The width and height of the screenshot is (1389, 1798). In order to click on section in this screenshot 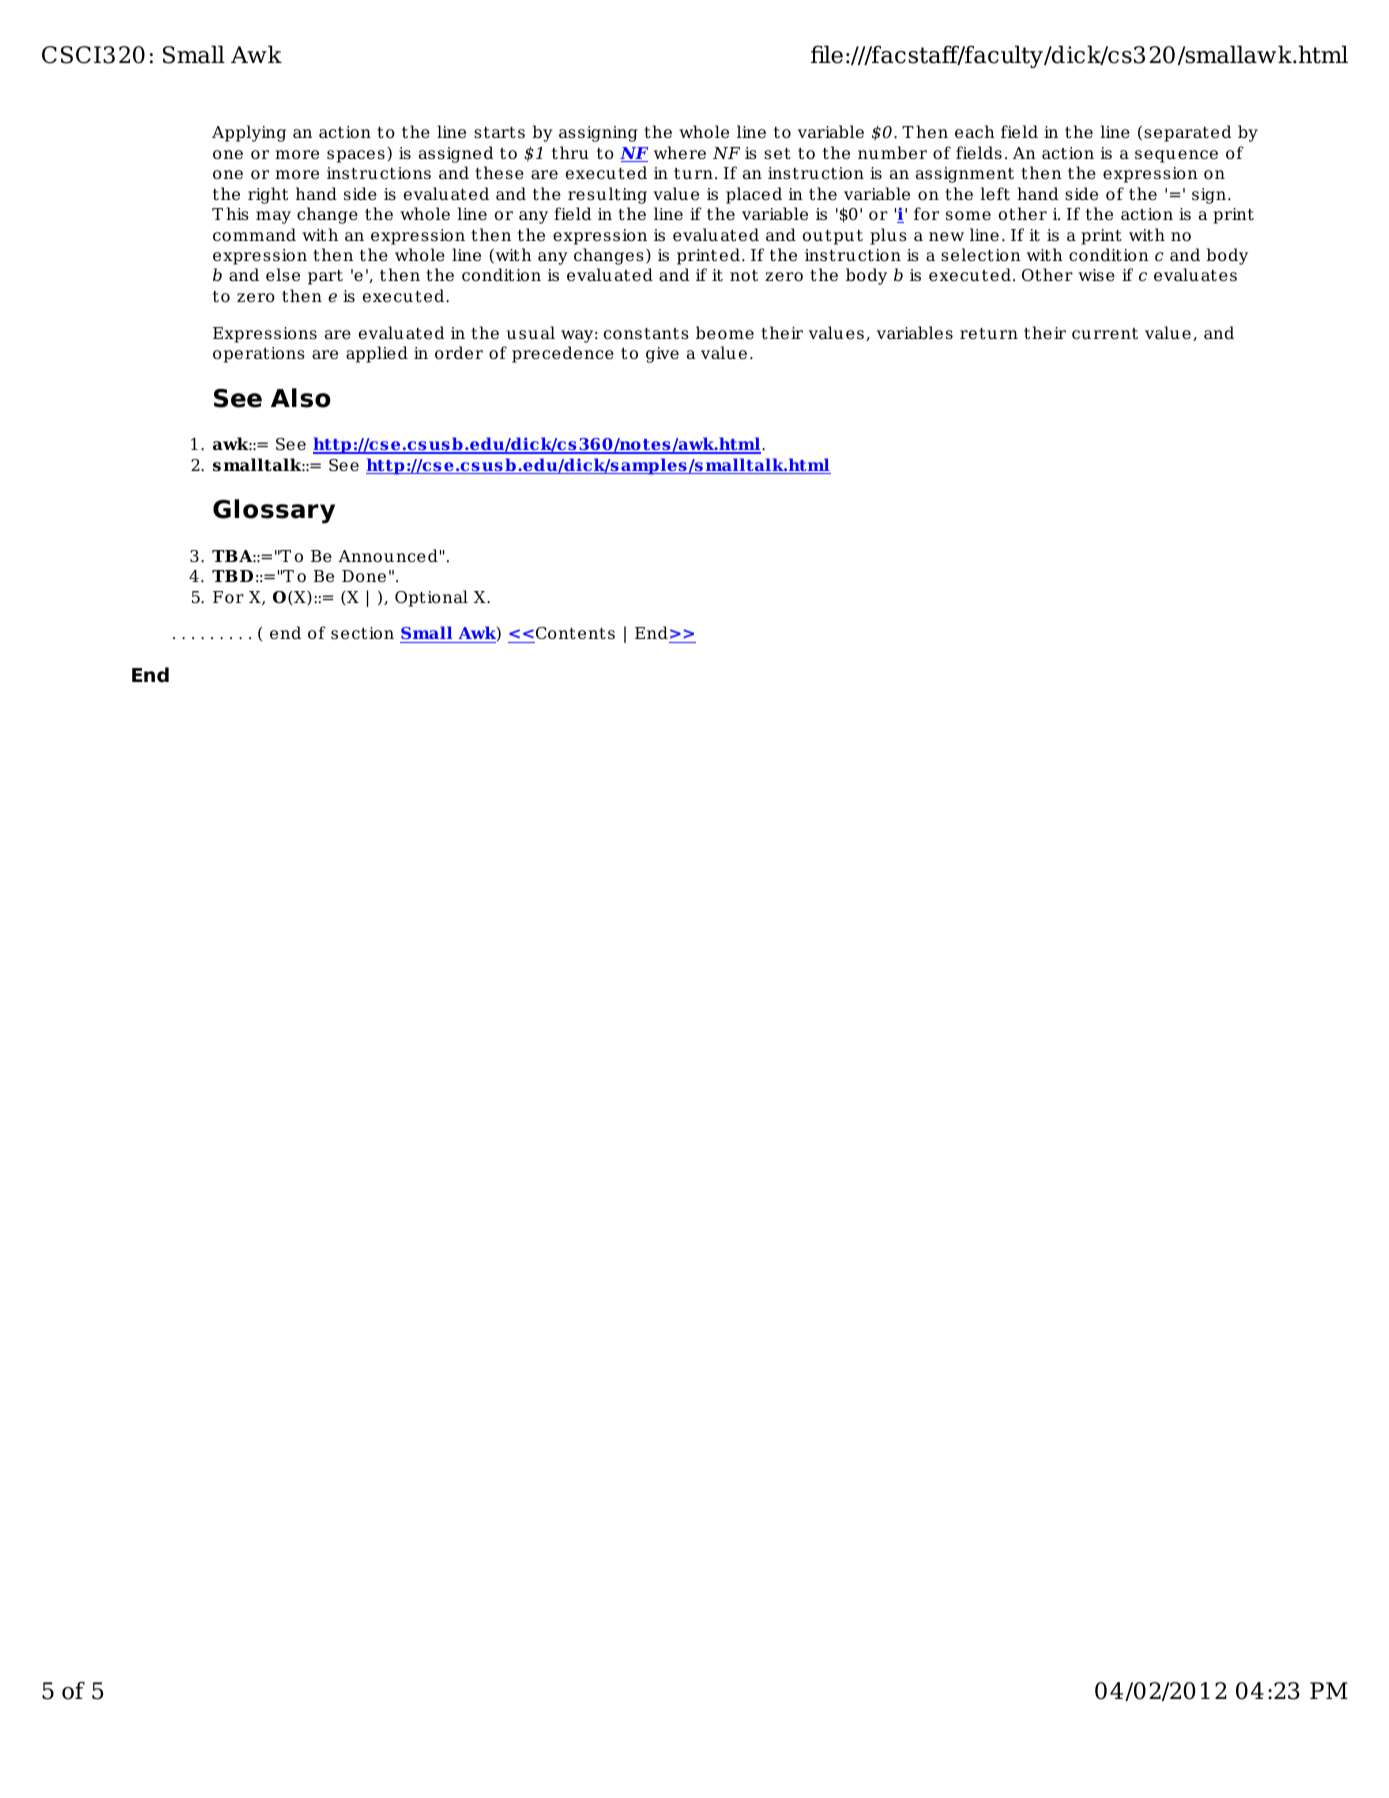, I will do `click(362, 633)`.
